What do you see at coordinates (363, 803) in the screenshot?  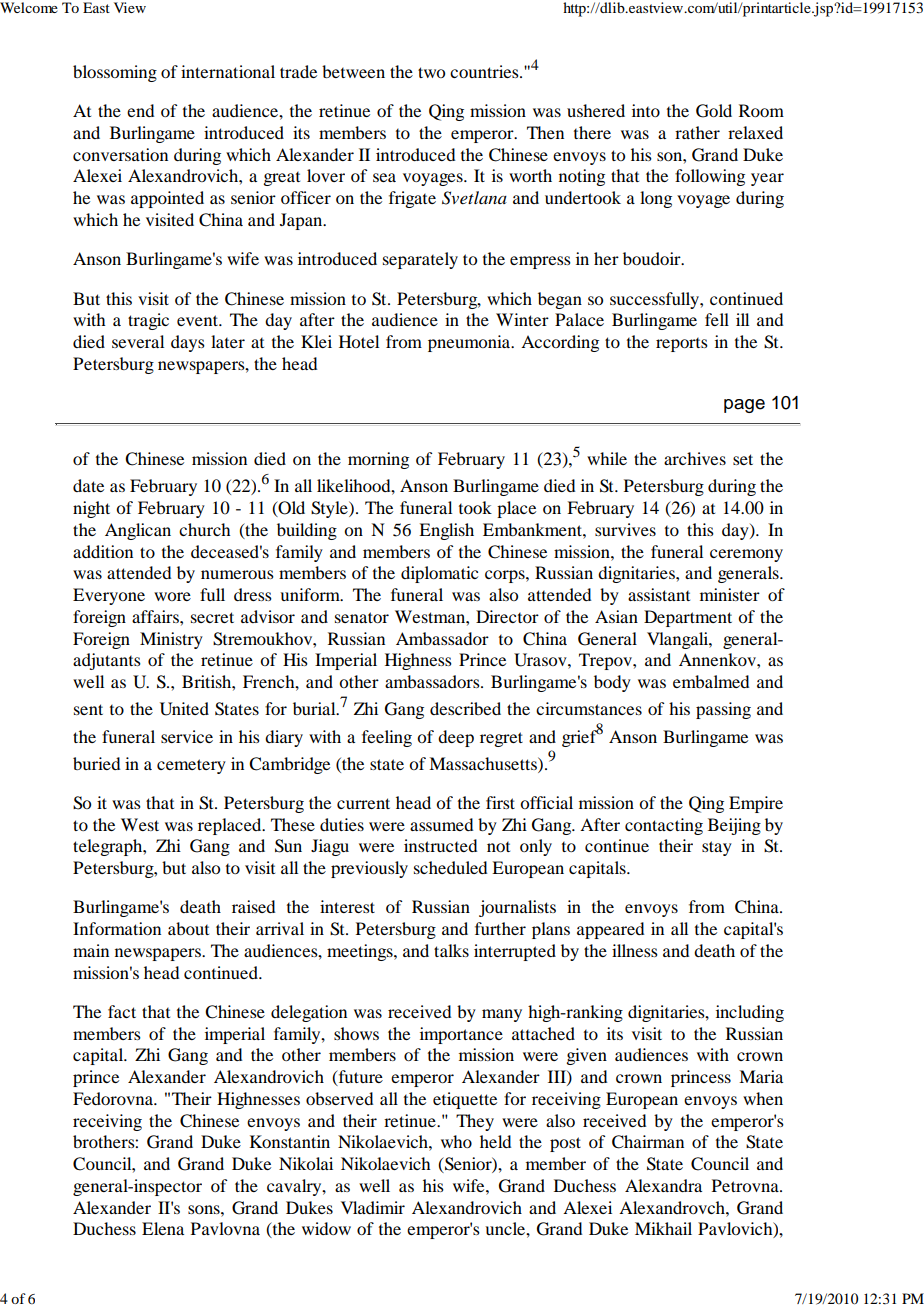 I see `current` at bounding box center [363, 803].
